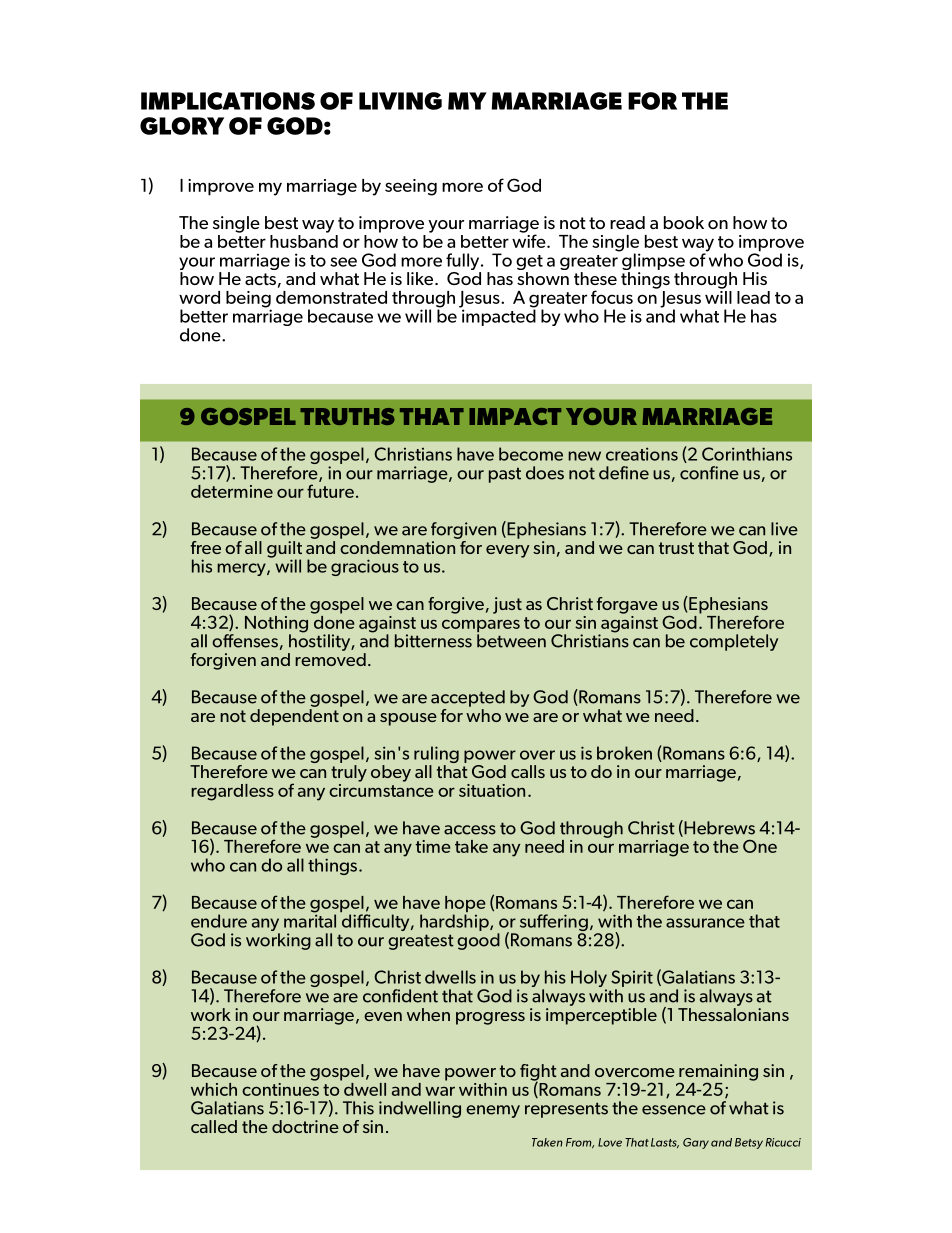  What do you see at coordinates (492, 790) in the document?
I see `situation` at bounding box center [492, 790].
